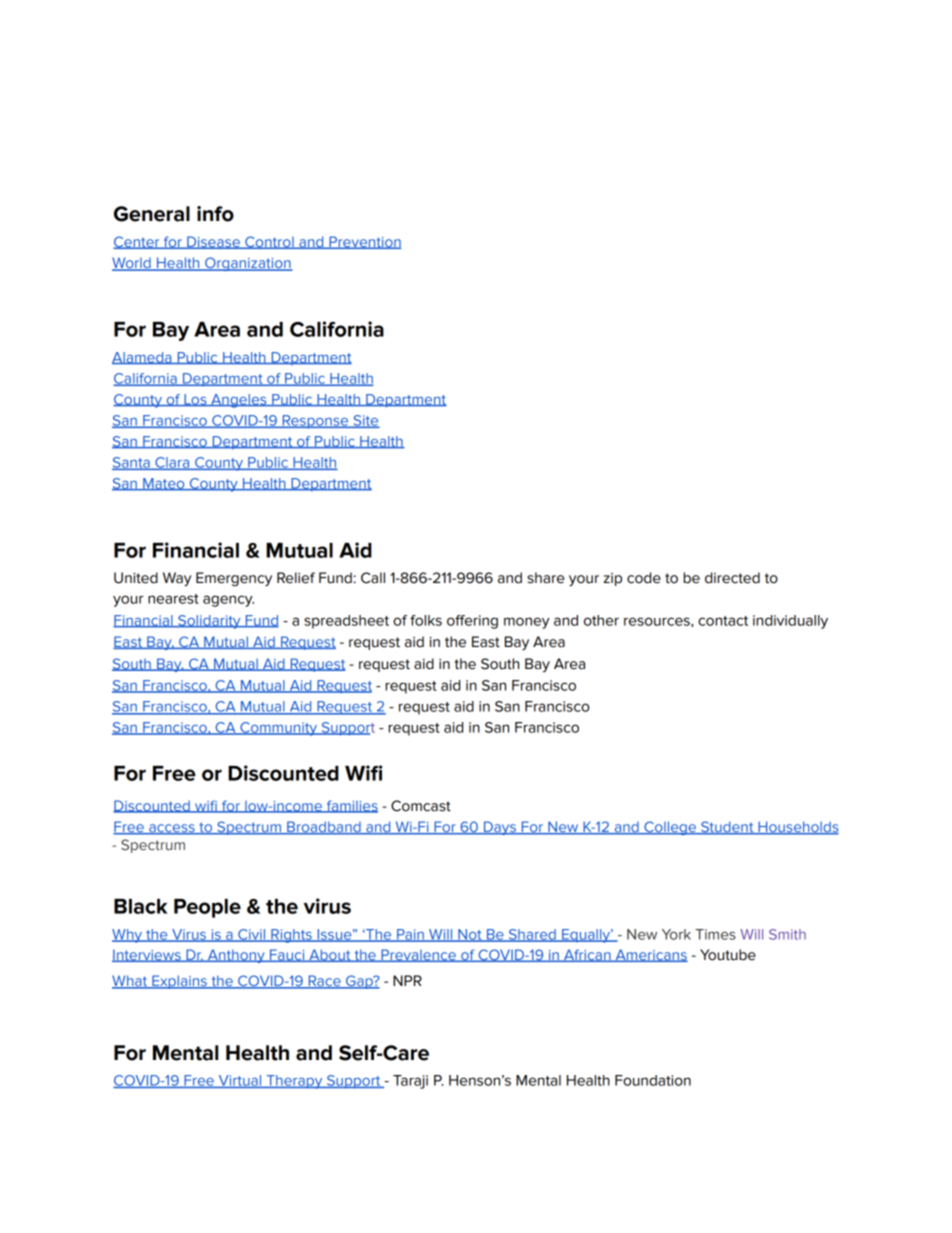 This document has width=952, height=1233. What do you see at coordinates (213, 242) in the document?
I see `Disease` at bounding box center [213, 242].
